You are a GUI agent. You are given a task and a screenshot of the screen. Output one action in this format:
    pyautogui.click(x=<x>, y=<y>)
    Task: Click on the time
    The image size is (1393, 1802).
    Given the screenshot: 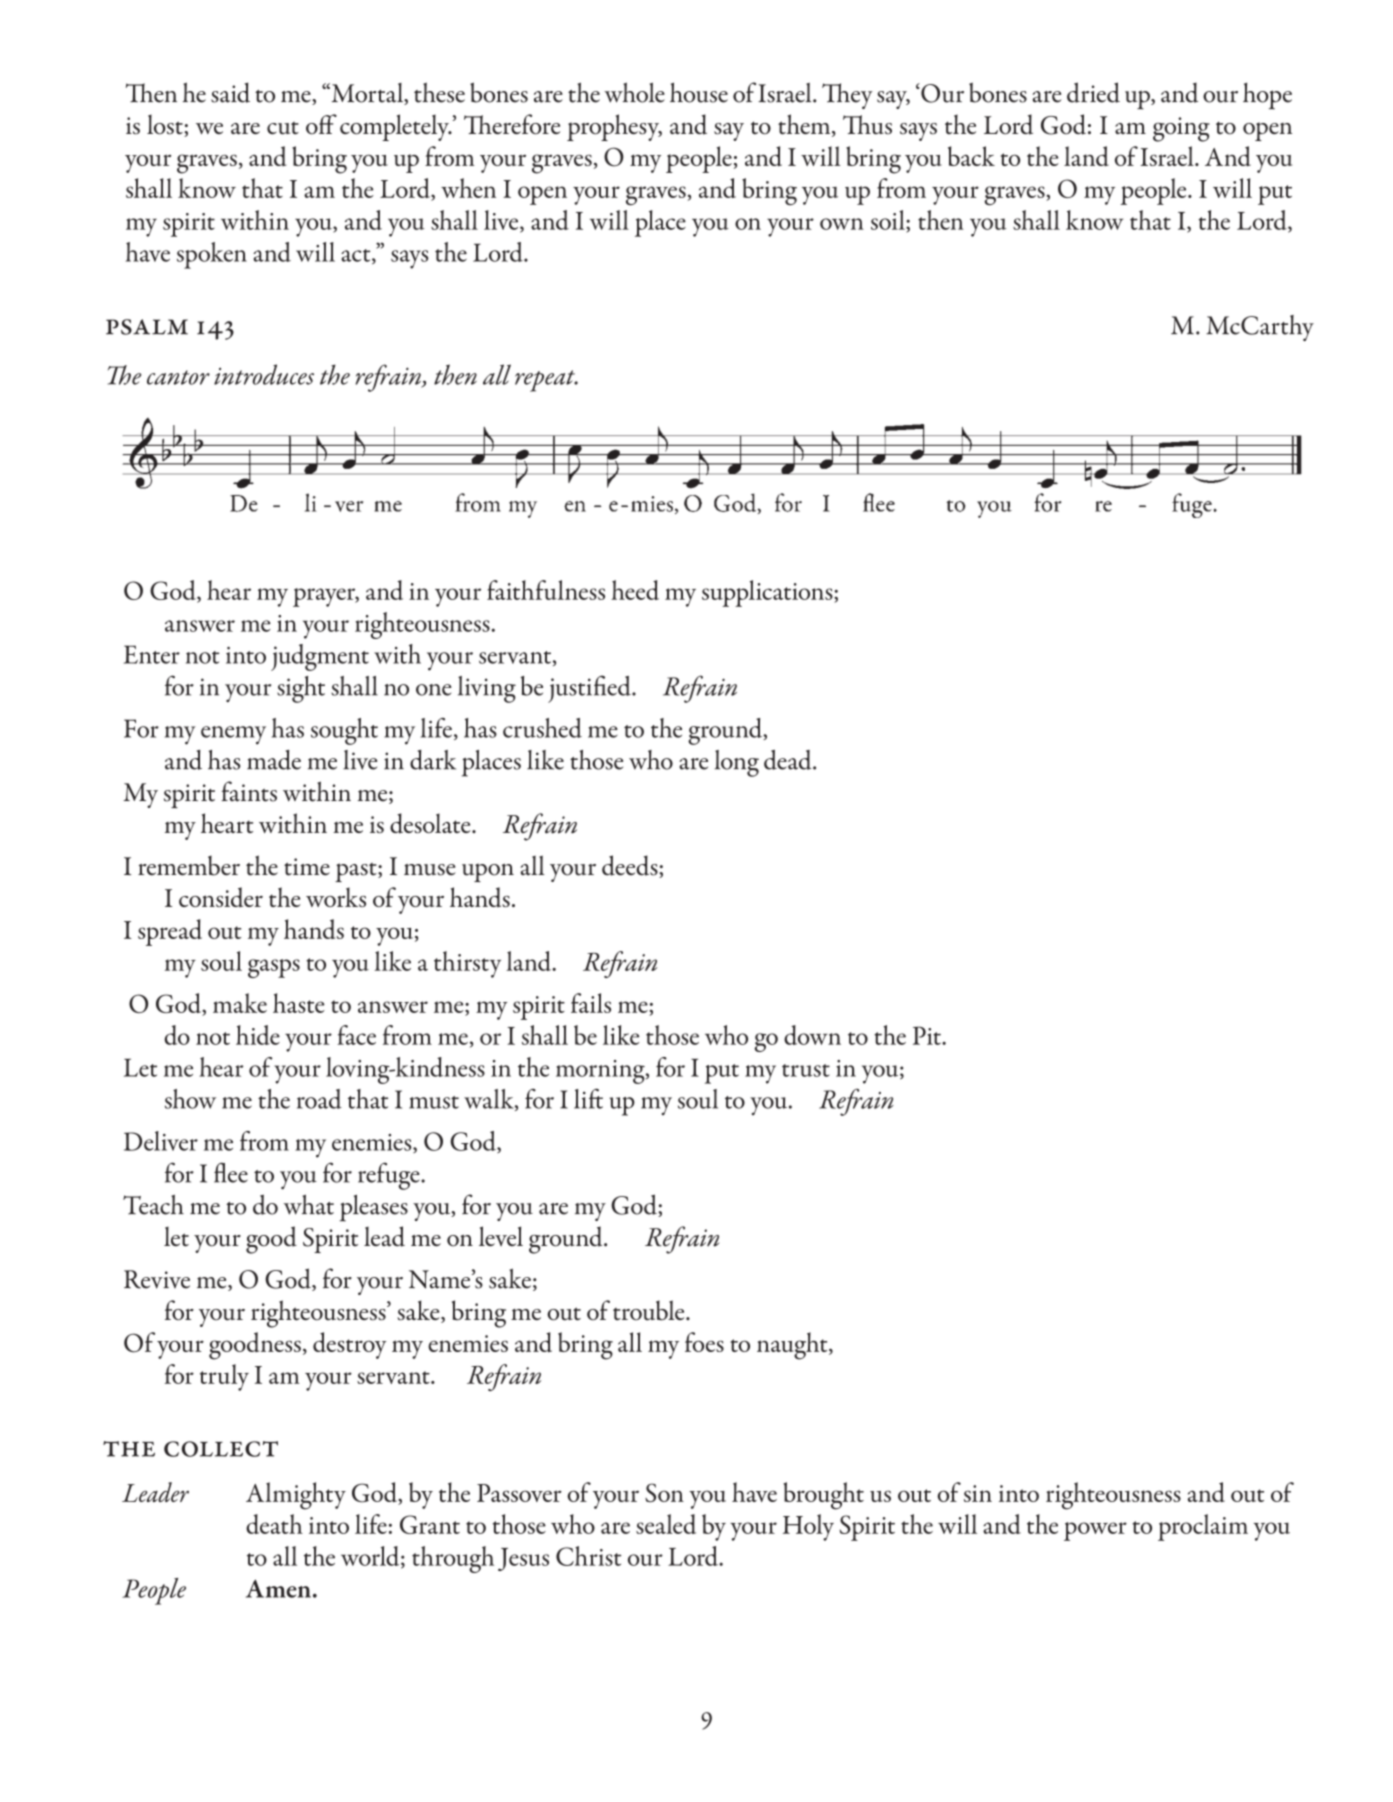 What is the action you would take?
    pyautogui.click(x=307, y=867)
